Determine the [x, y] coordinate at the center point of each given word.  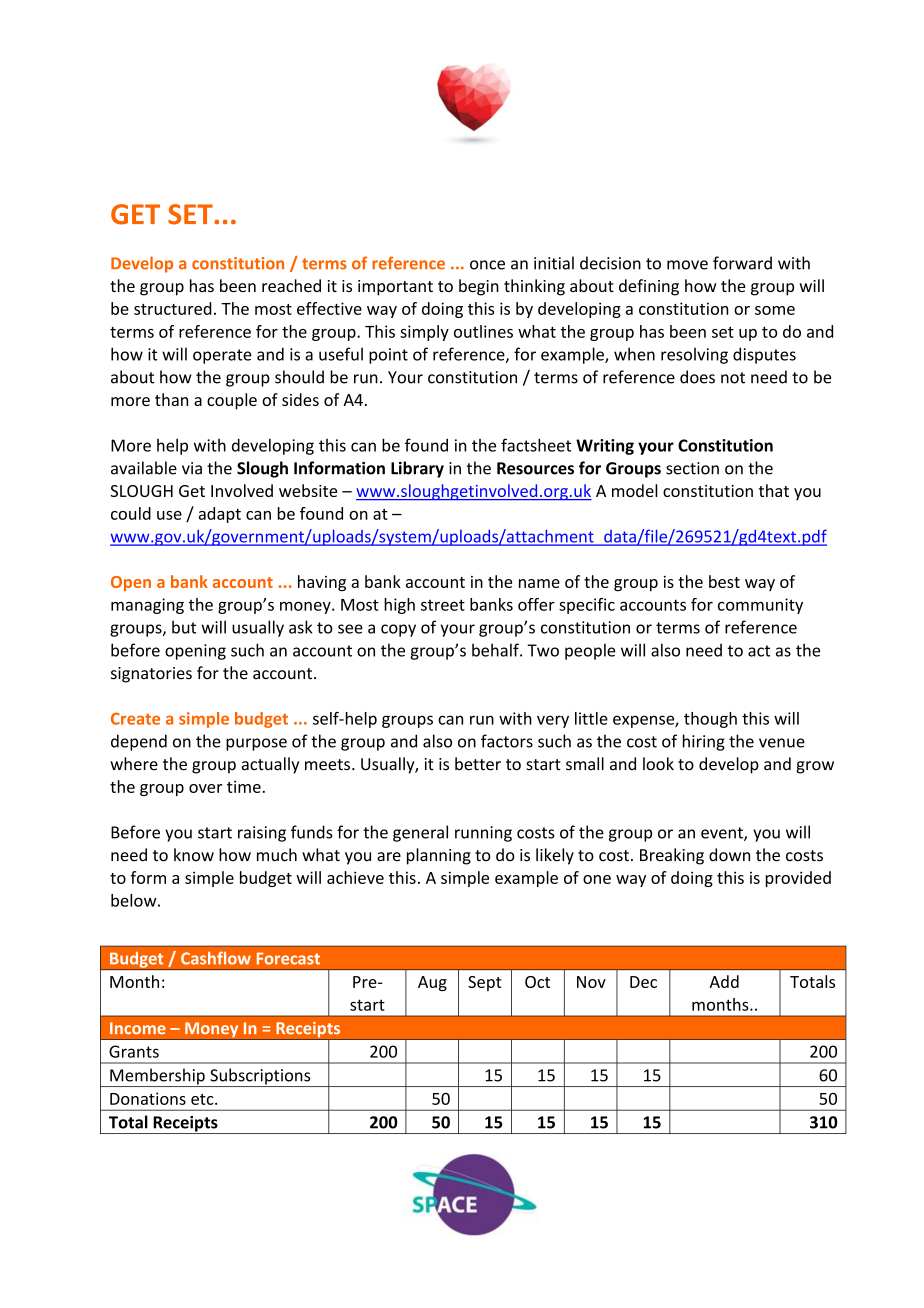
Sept [485, 983]
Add [724, 981]
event [723, 834]
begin [479, 287]
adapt [219, 515]
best [724, 581]
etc [203, 1099]
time [244, 786]
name [539, 583]
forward [742, 263]
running [483, 834]
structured [173, 308]
